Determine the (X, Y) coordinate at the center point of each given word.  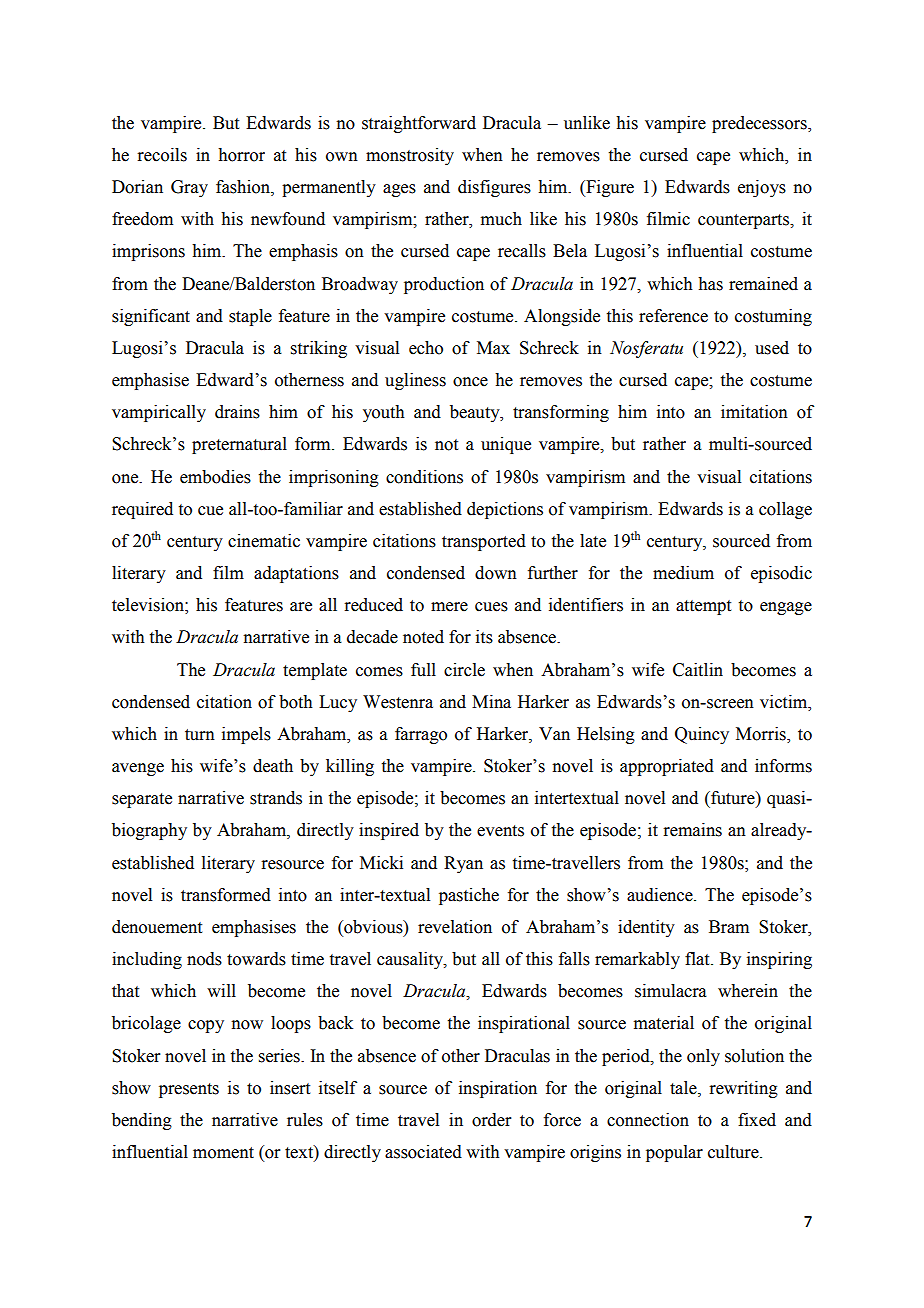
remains (692, 830)
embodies (215, 477)
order (492, 1120)
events (500, 831)
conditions (424, 477)
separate (142, 800)
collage (785, 510)
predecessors (760, 124)
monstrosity (410, 156)
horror (241, 155)
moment (223, 1153)
